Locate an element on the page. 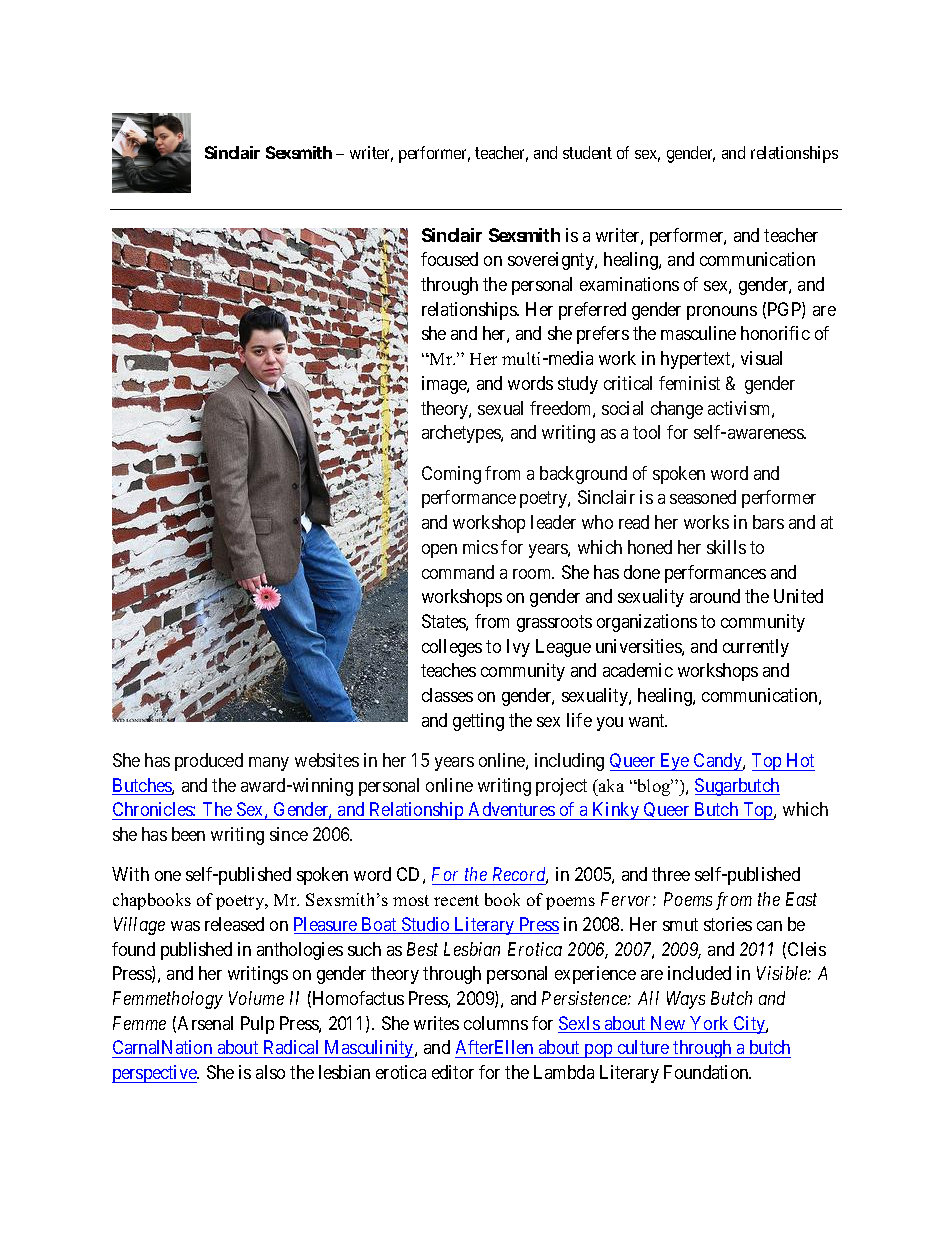 This image has height=1233, width=952. focused is located at coordinates (449, 259).
